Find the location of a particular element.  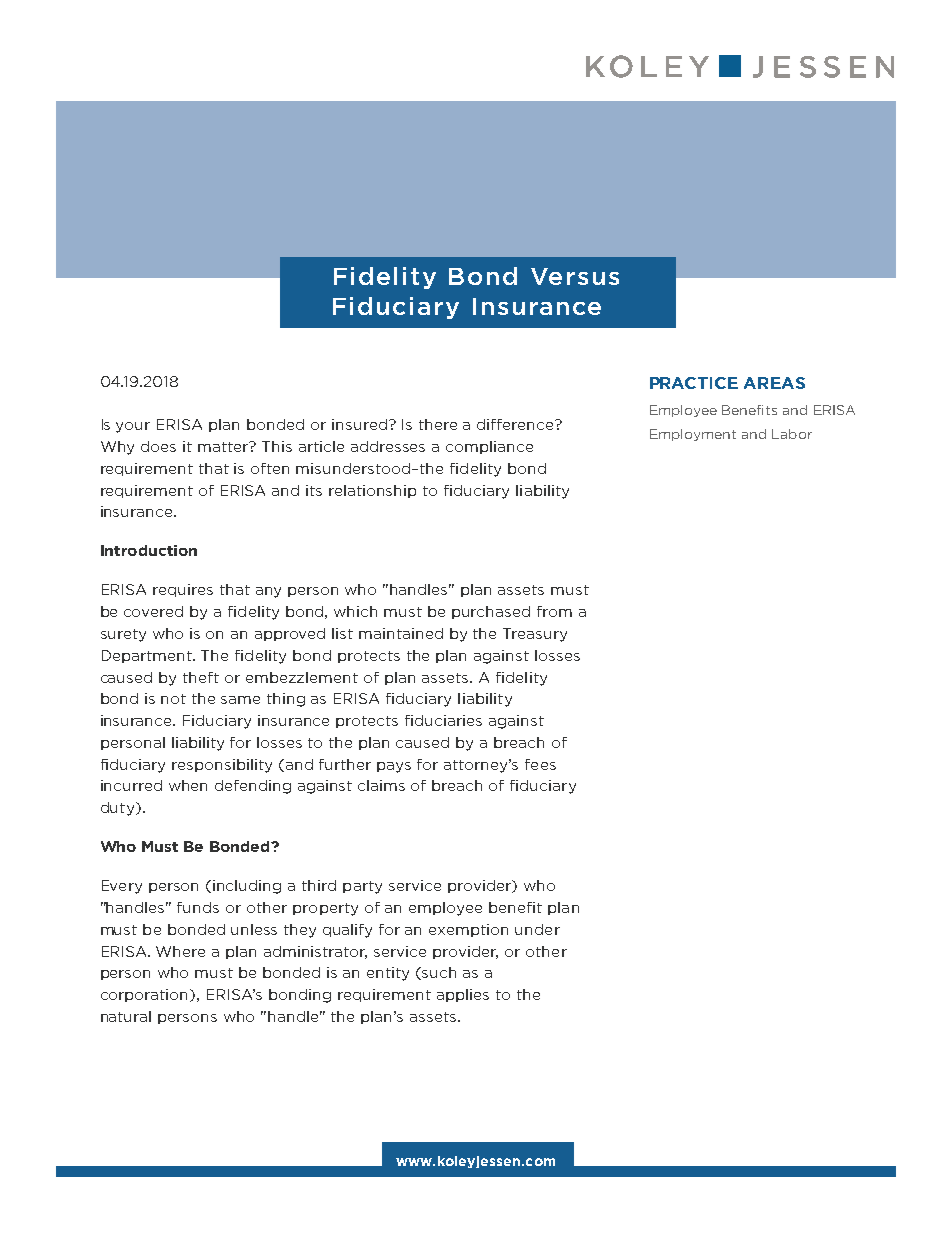

corporation is located at coordinates (146, 995).
